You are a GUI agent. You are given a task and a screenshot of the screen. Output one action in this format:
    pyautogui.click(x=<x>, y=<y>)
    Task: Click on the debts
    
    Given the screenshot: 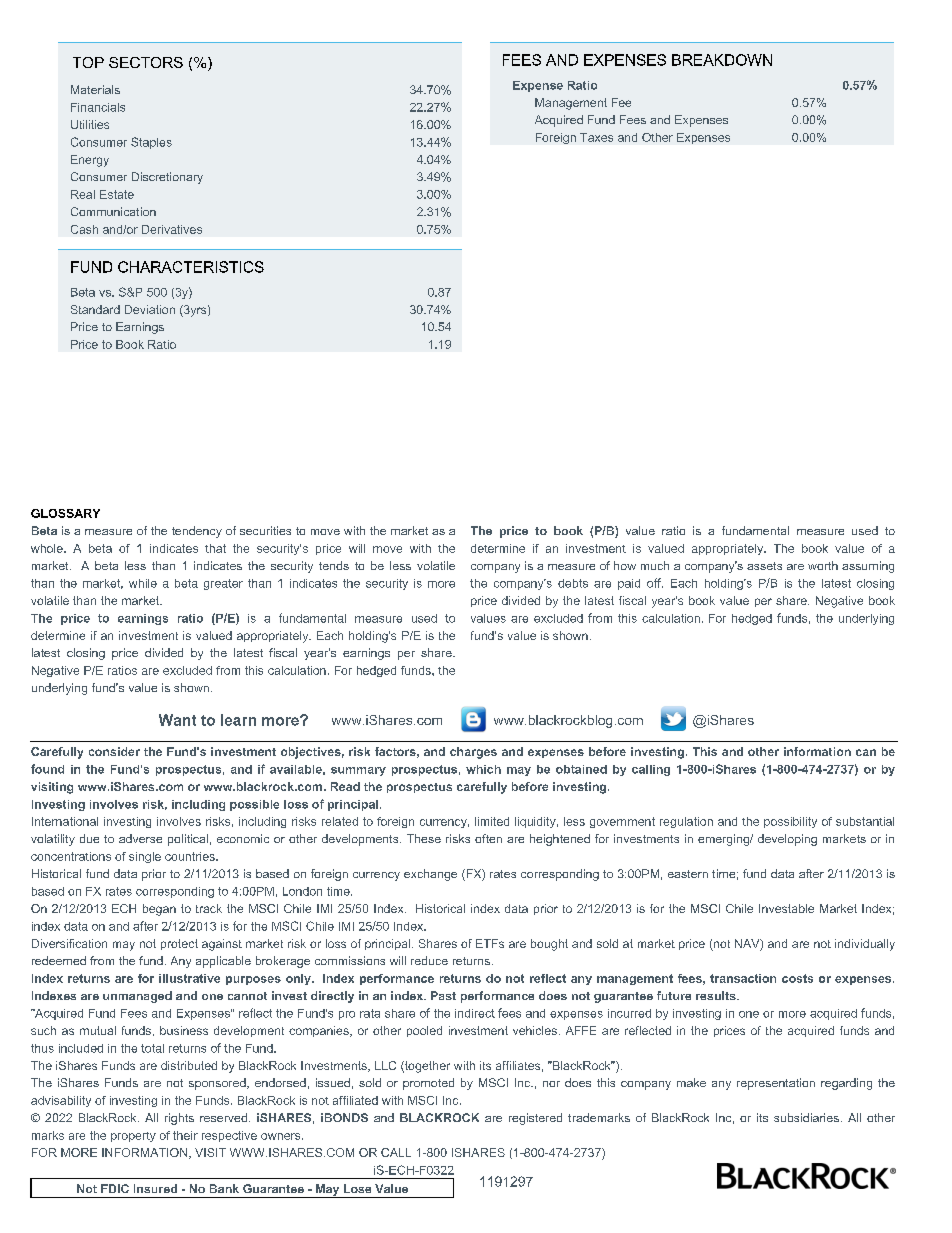 What is the action you would take?
    pyautogui.click(x=573, y=583)
